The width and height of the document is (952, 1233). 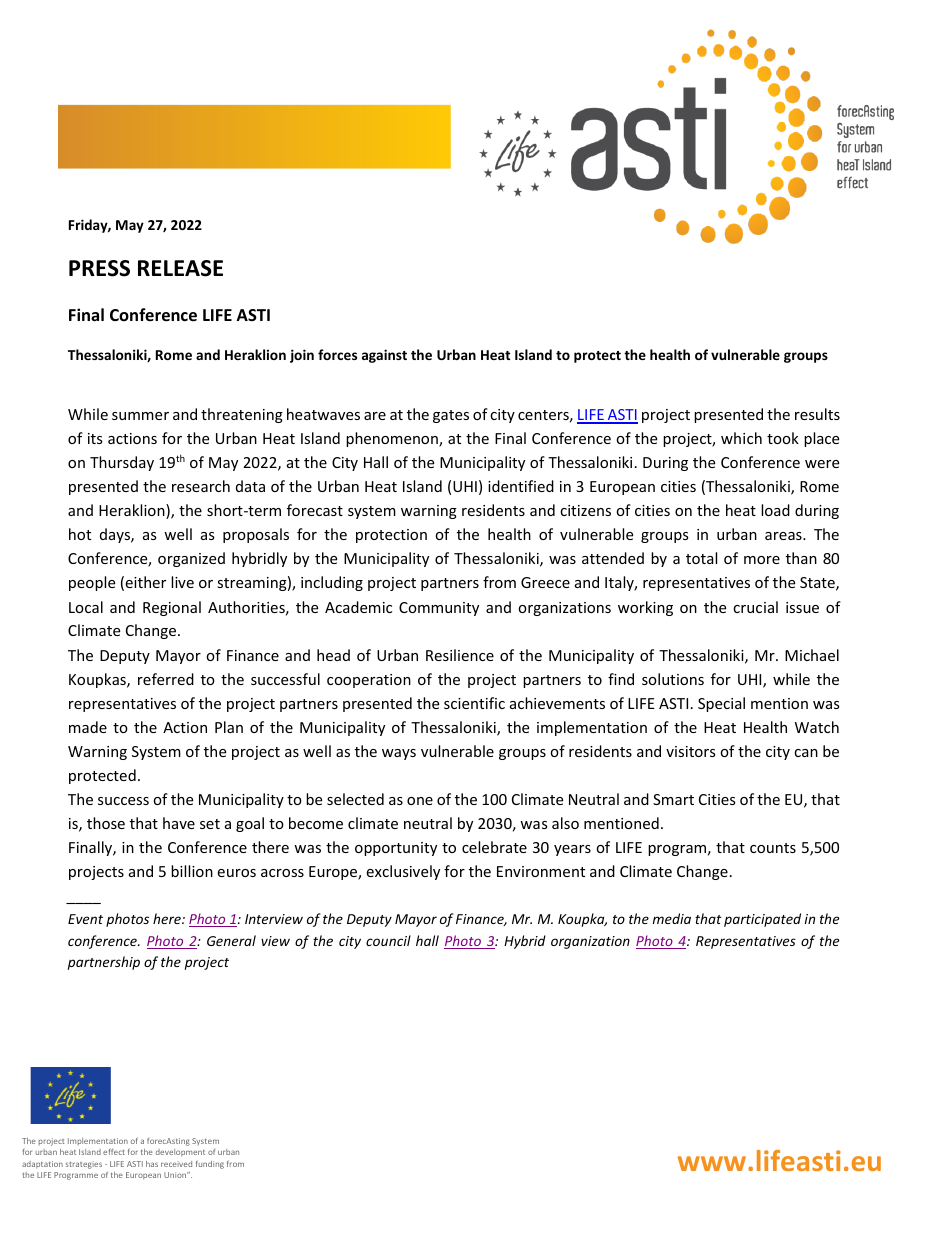 What do you see at coordinates (88, 727) in the document?
I see `made` at bounding box center [88, 727].
